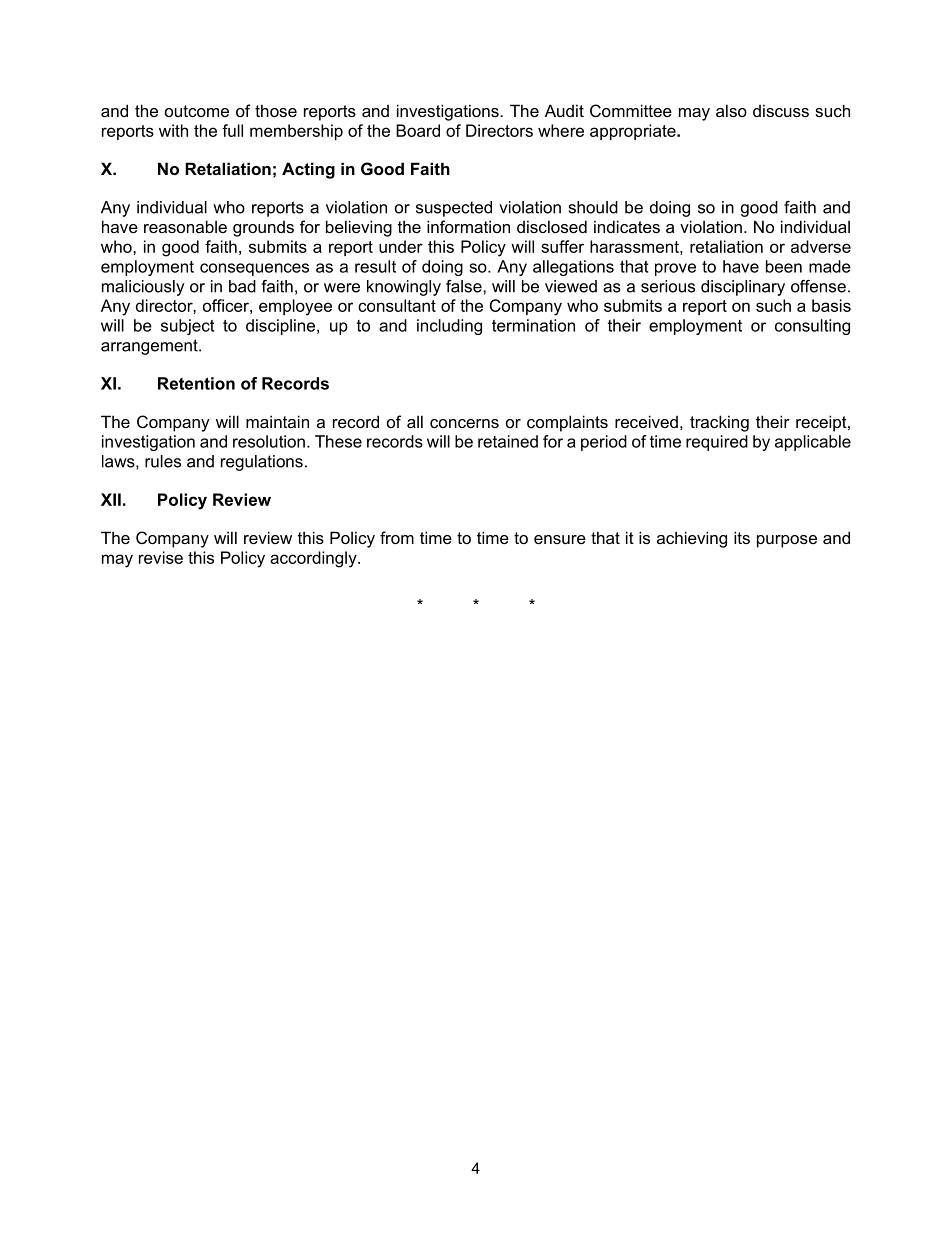 The height and width of the screenshot is (1233, 952). Describe the element at coordinates (418, 130) in the screenshot. I see `Board` at that location.
